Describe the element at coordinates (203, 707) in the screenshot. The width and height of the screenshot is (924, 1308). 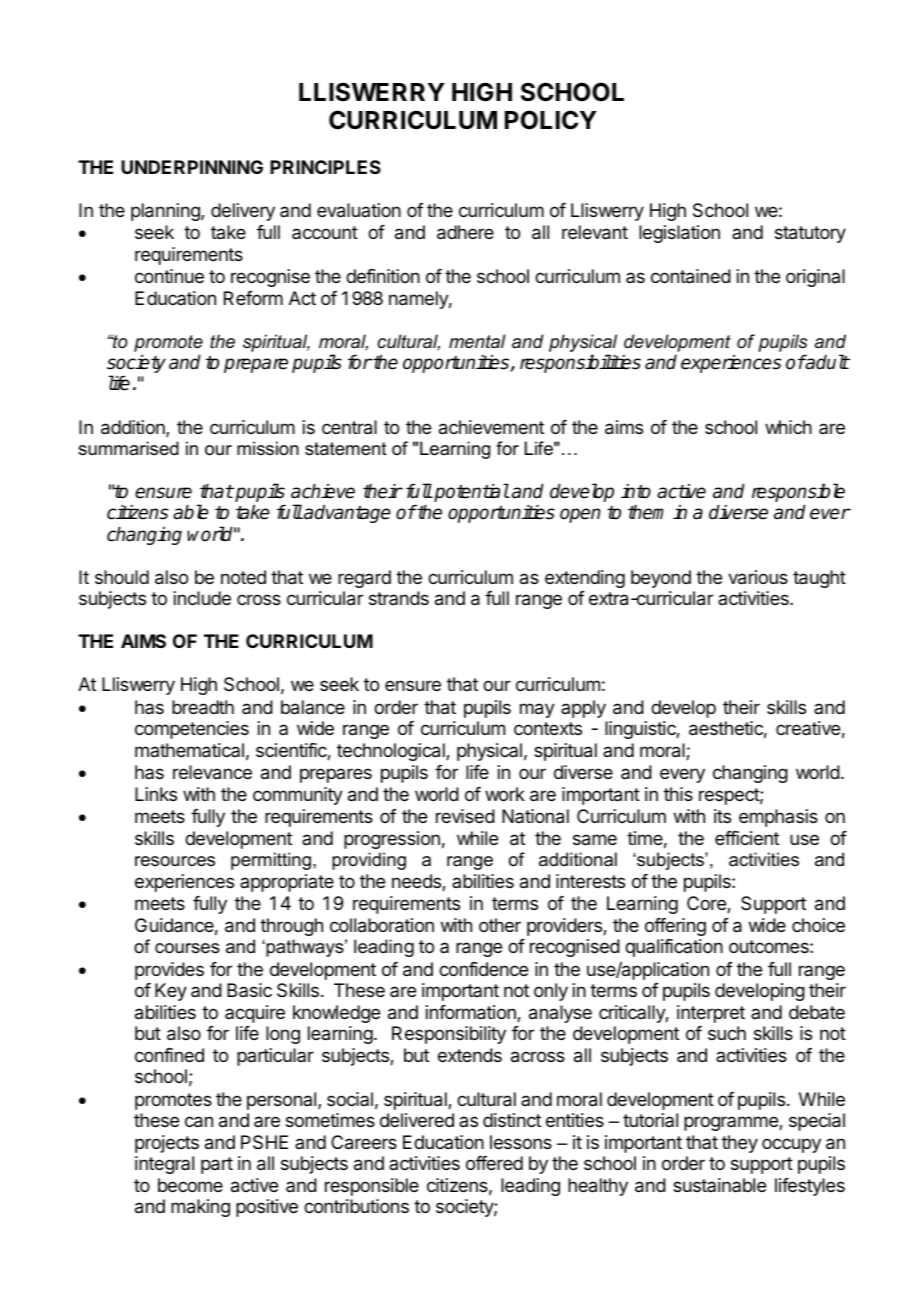
I see `breadth` at that location.
